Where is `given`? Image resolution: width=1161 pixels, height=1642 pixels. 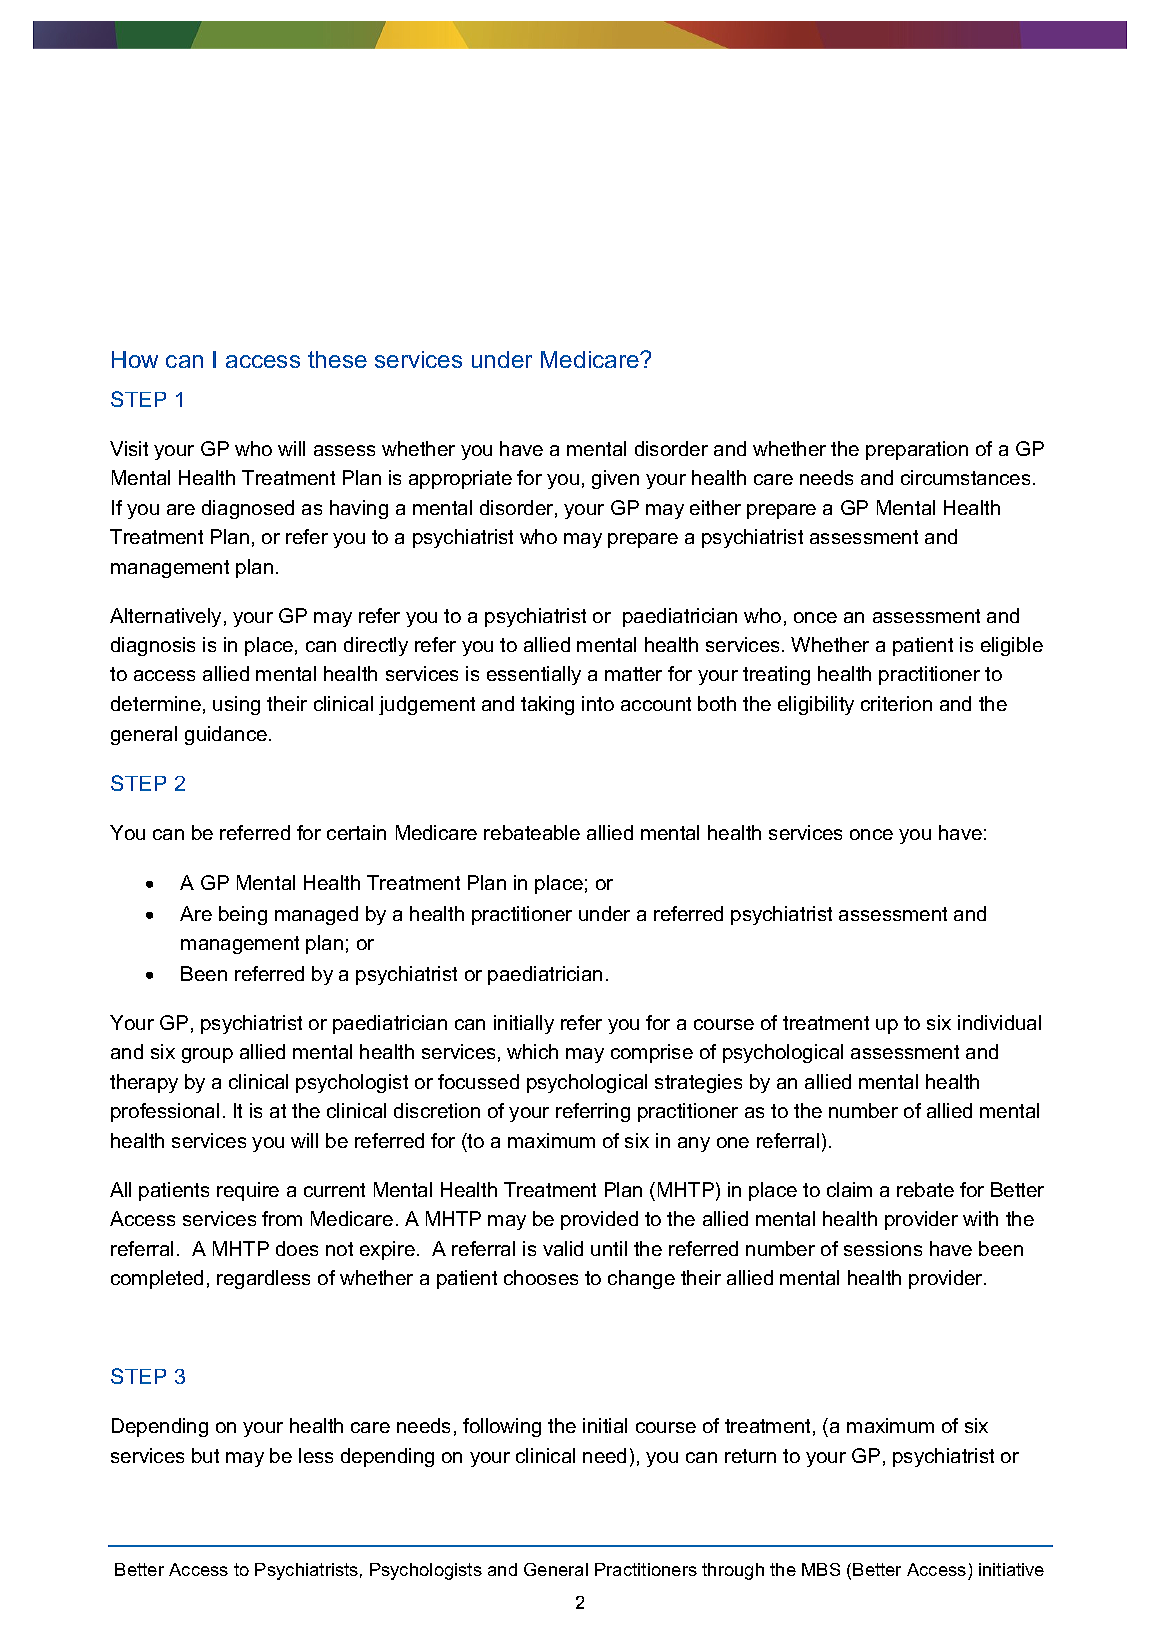
given is located at coordinates (615, 479).
